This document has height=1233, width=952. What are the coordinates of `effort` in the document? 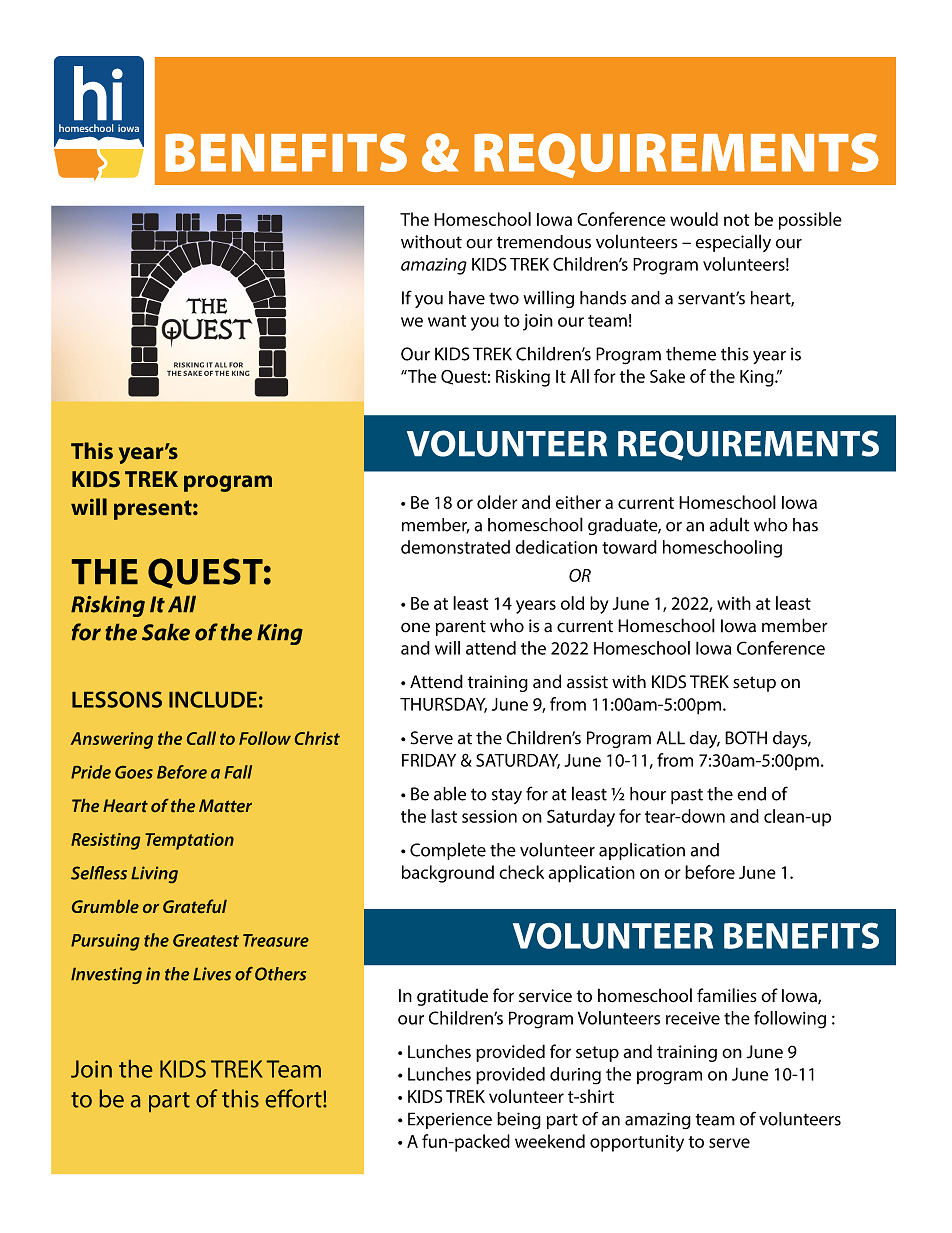 It's located at (295, 1098).
